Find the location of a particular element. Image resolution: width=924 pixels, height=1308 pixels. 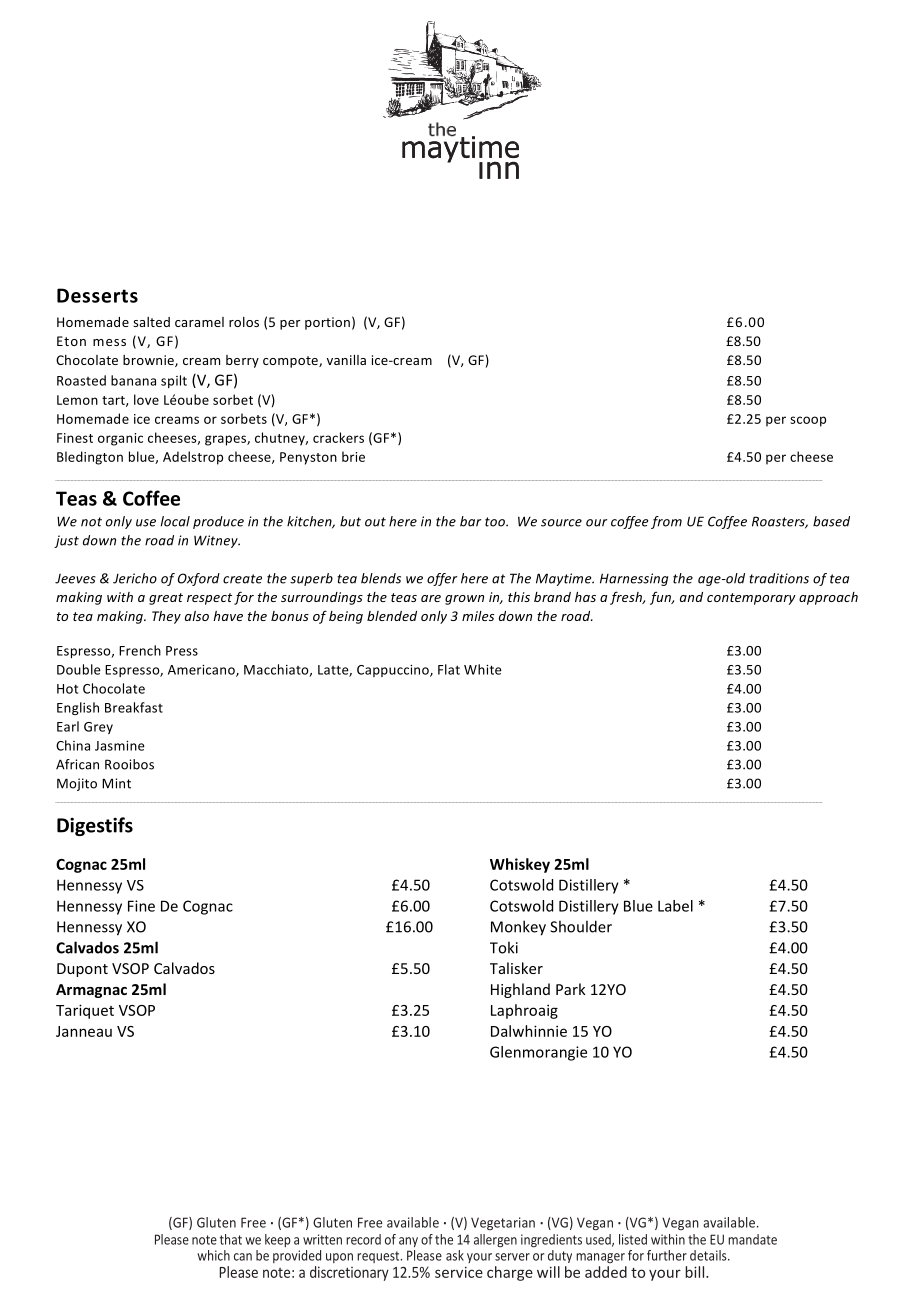

Mint is located at coordinates (116, 783).
